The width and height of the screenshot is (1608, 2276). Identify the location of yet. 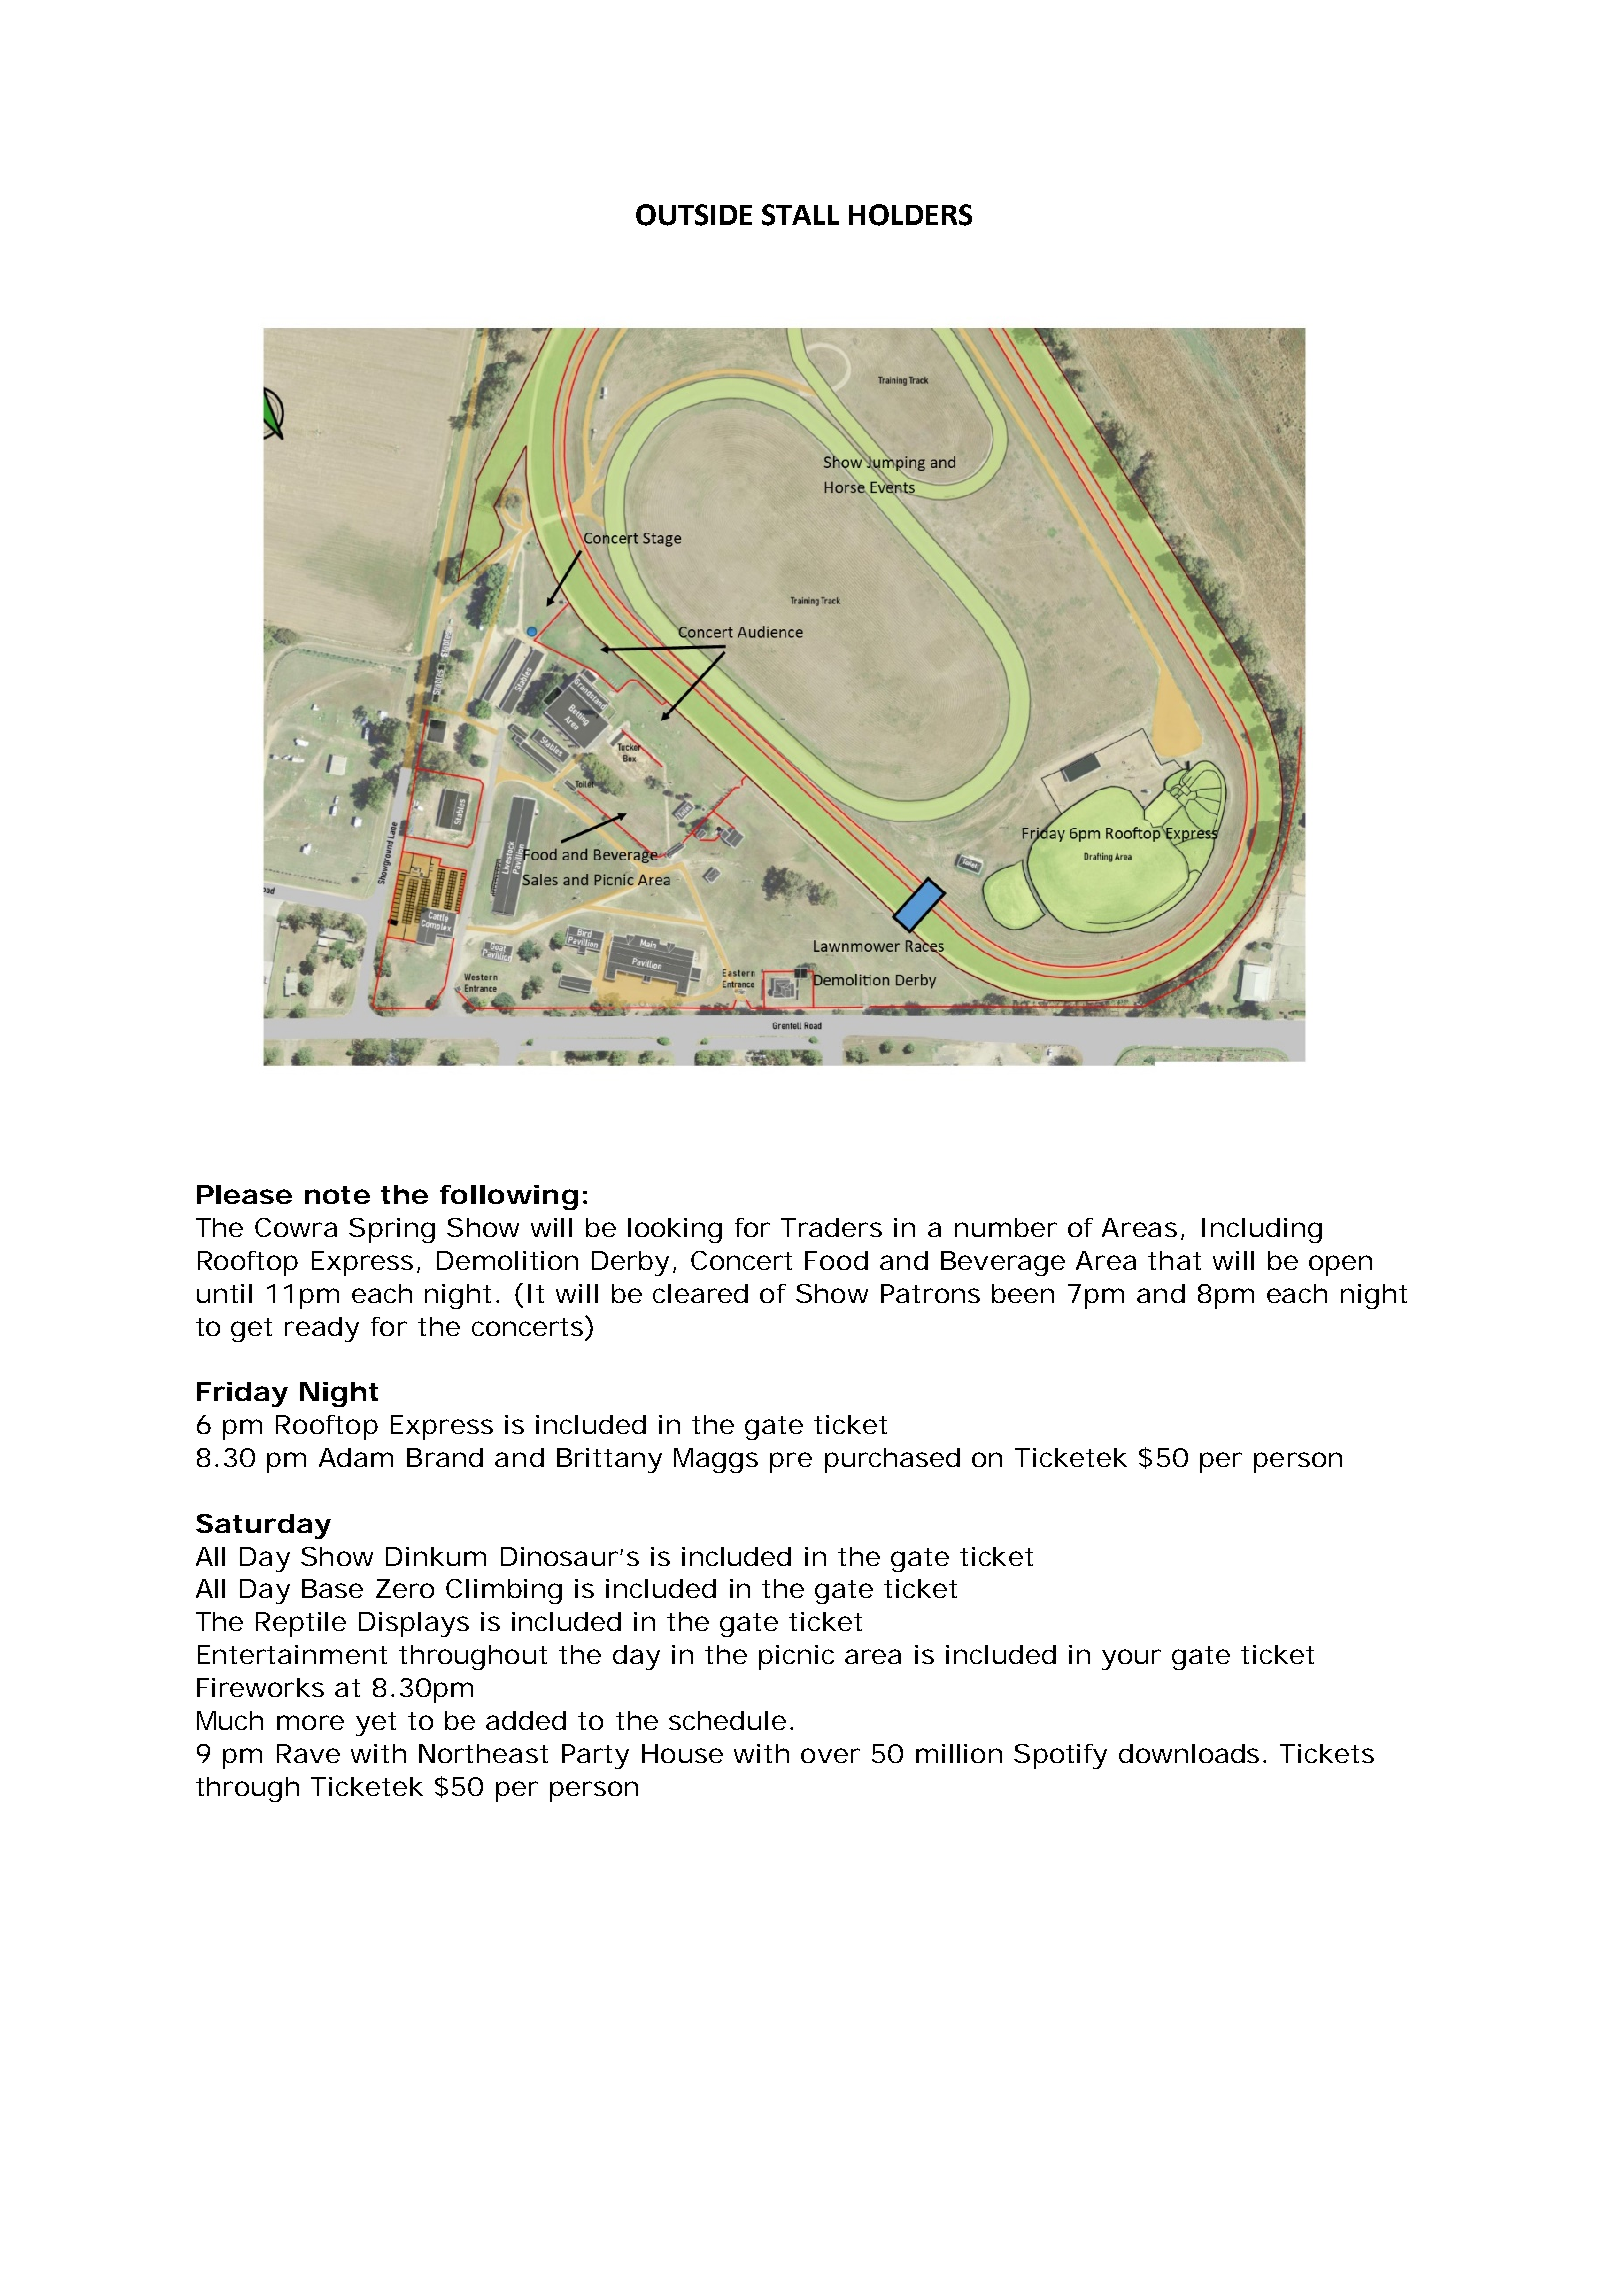
(376, 1724).
